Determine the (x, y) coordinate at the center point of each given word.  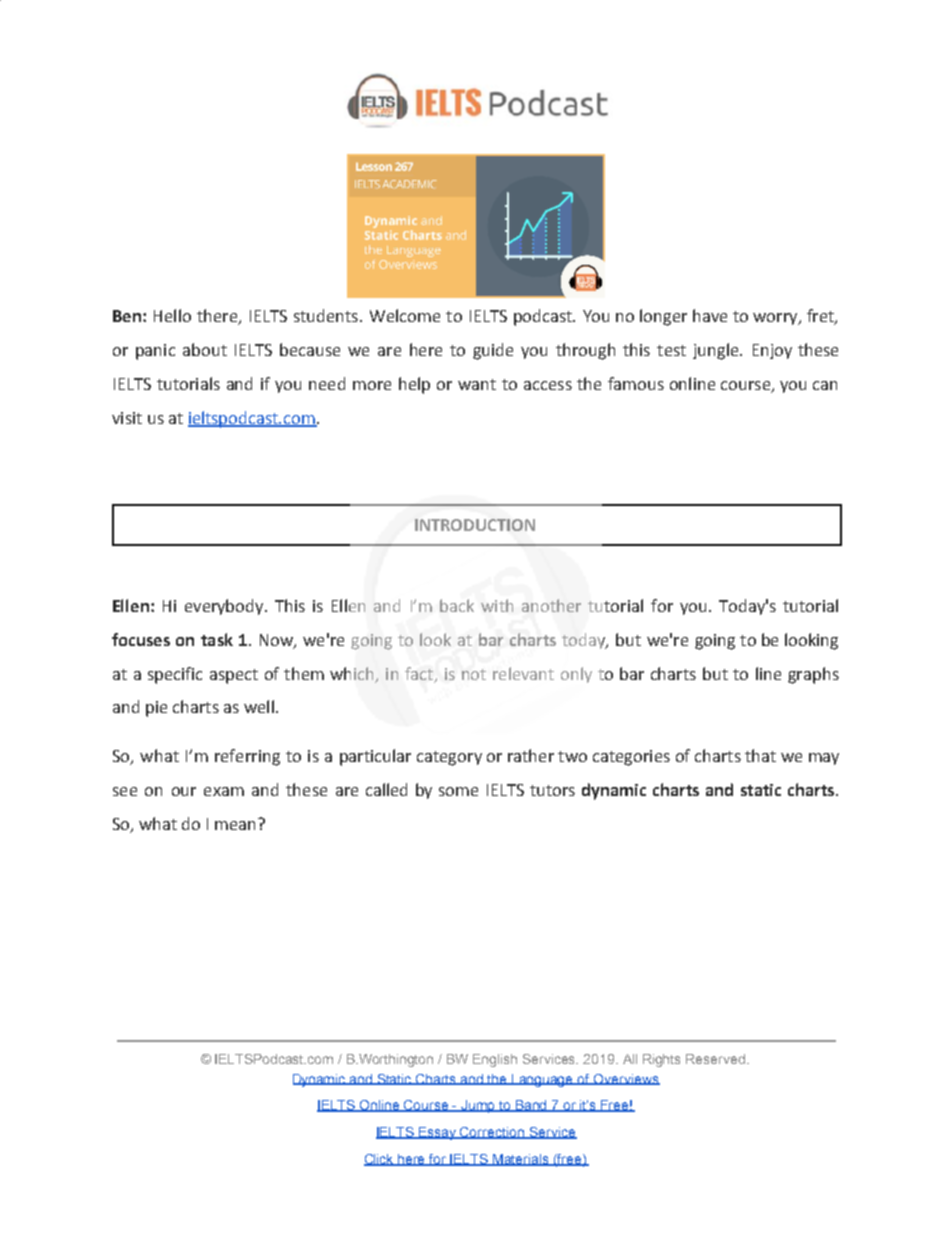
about (205, 349)
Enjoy (772, 351)
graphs (813, 675)
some (458, 791)
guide (493, 351)
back (457, 605)
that (760, 755)
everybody (225, 607)
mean (235, 825)
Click (380, 1160)
